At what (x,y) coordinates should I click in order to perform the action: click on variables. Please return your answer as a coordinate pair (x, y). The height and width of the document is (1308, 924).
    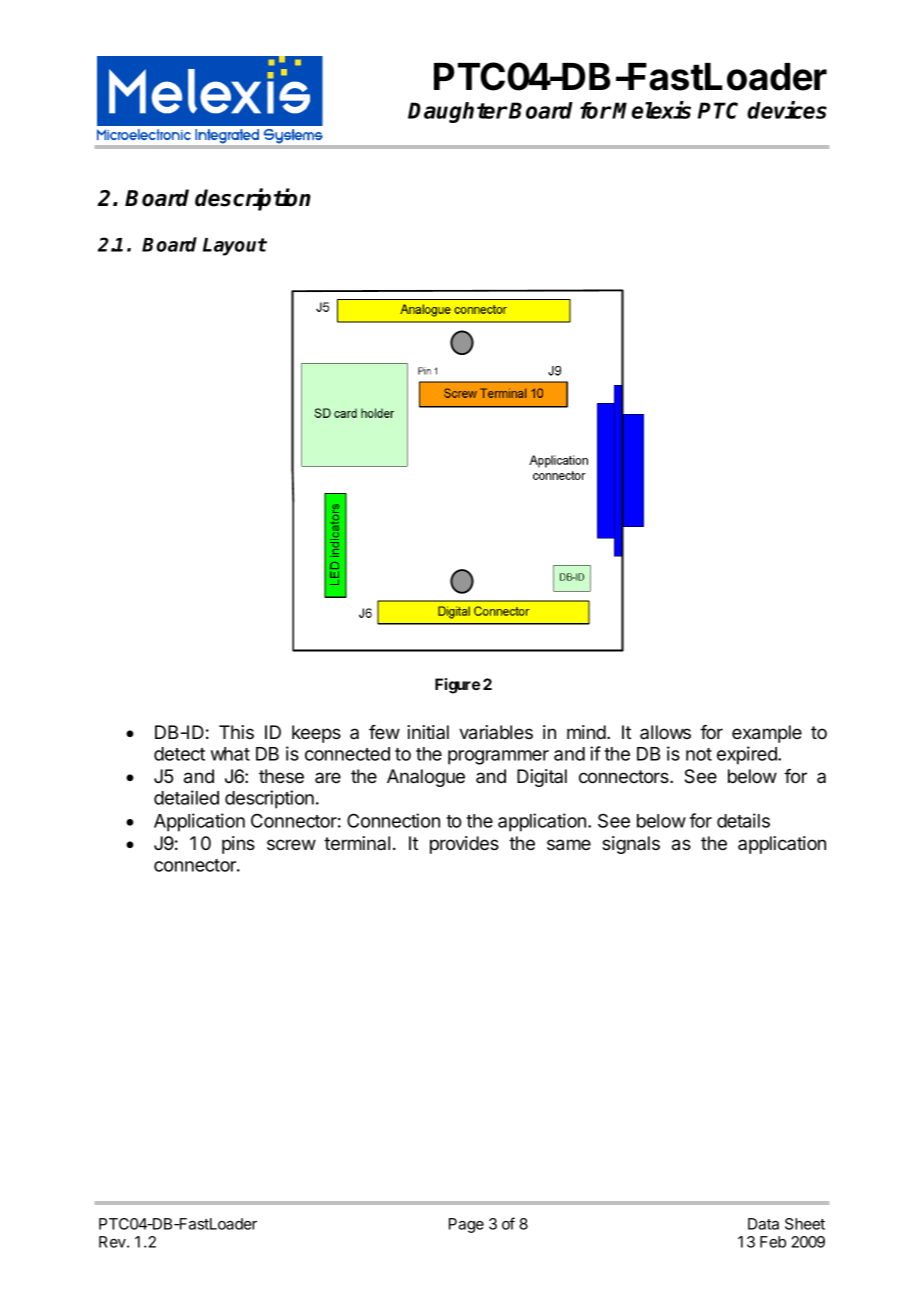
    Looking at the image, I should click on (496, 732).
